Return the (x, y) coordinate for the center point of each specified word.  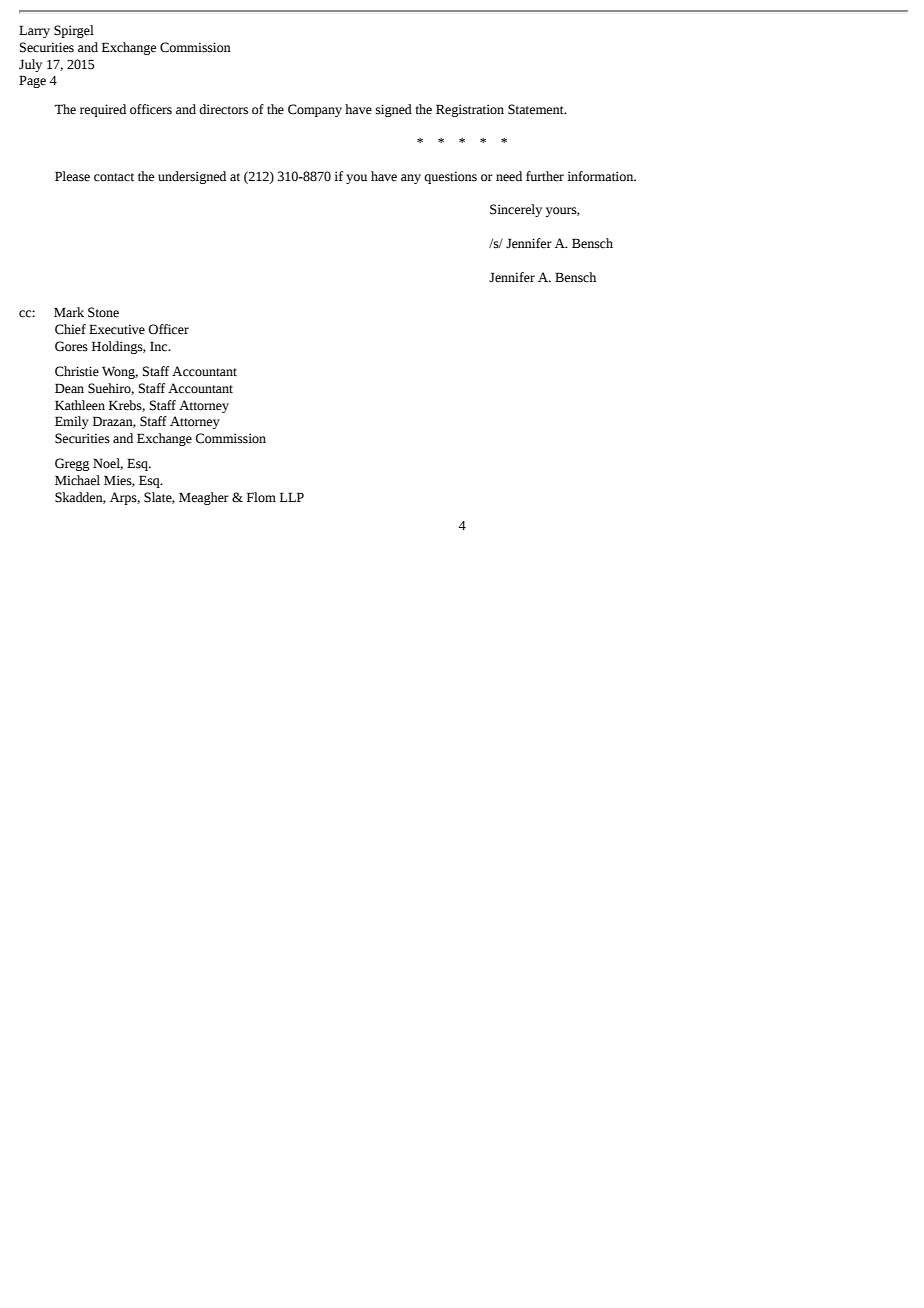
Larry (34, 31)
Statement (537, 109)
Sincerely (516, 210)
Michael (77, 480)
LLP (292, 497)
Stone (103, 312)
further (545, 176)
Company (315, 110)
